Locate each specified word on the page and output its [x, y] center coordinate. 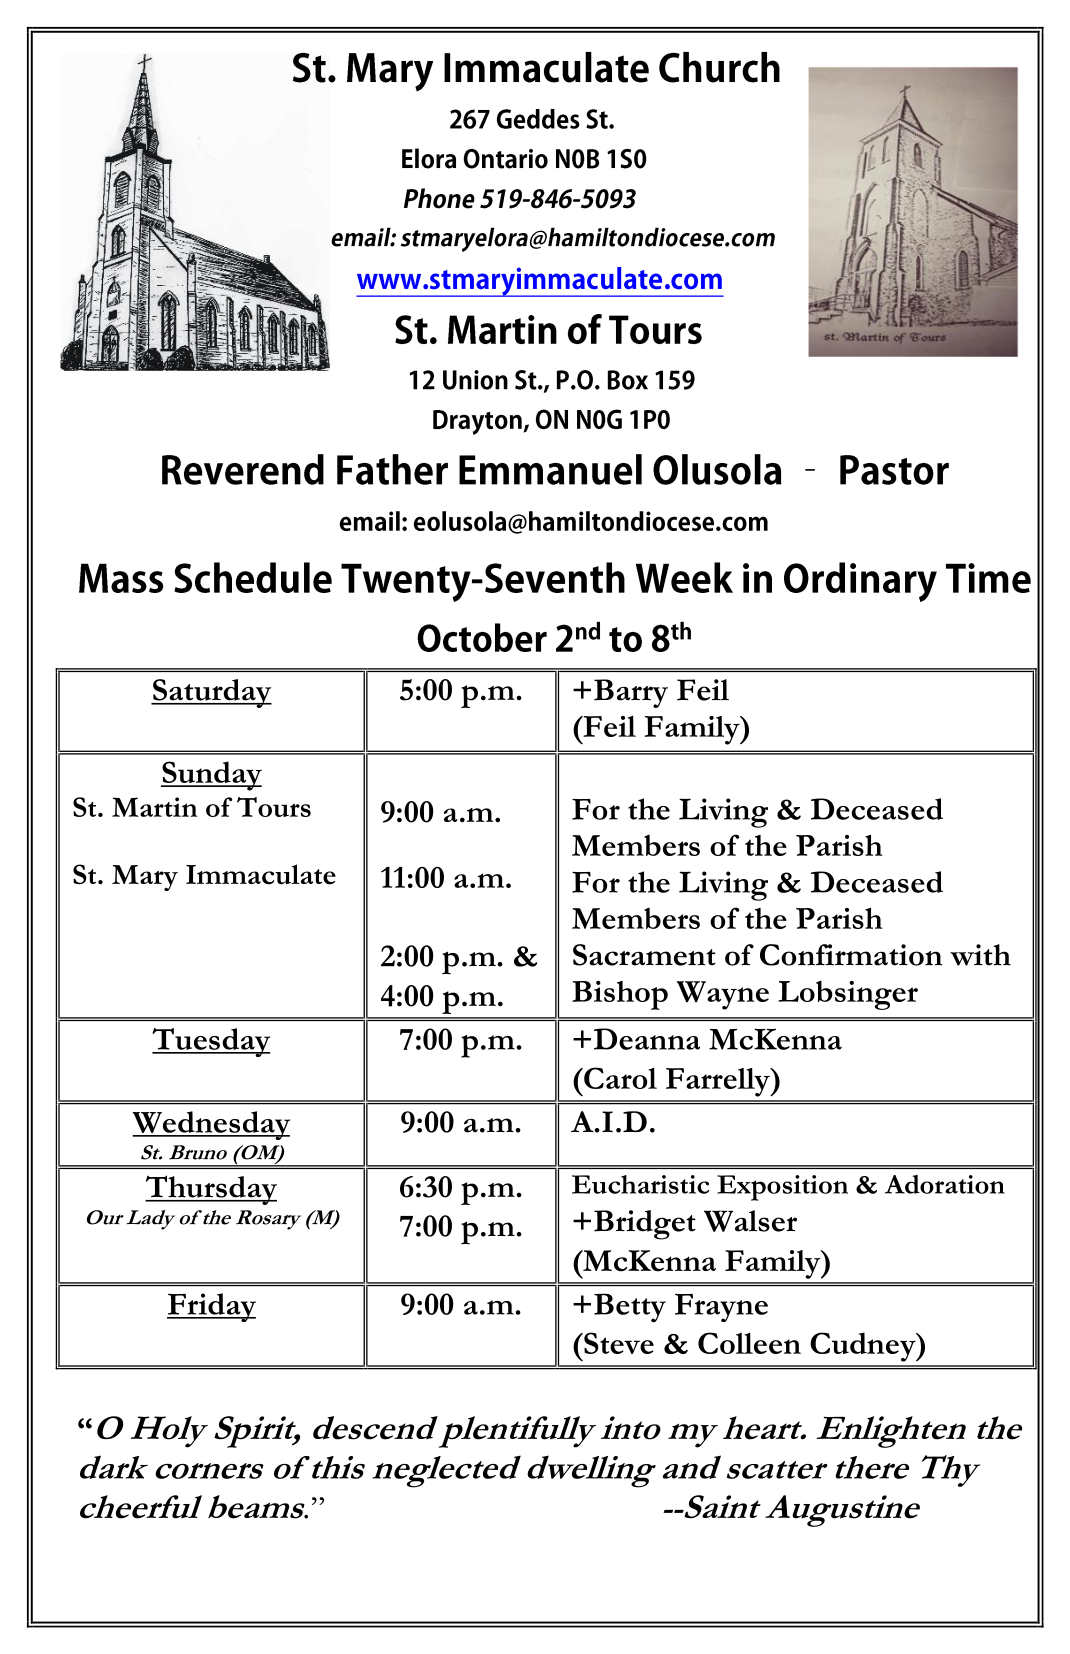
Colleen [749, 1343]
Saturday [211, 693]
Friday [211, 1307]
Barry [631, 693]
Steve [618, 1343]
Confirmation [851, 955]
